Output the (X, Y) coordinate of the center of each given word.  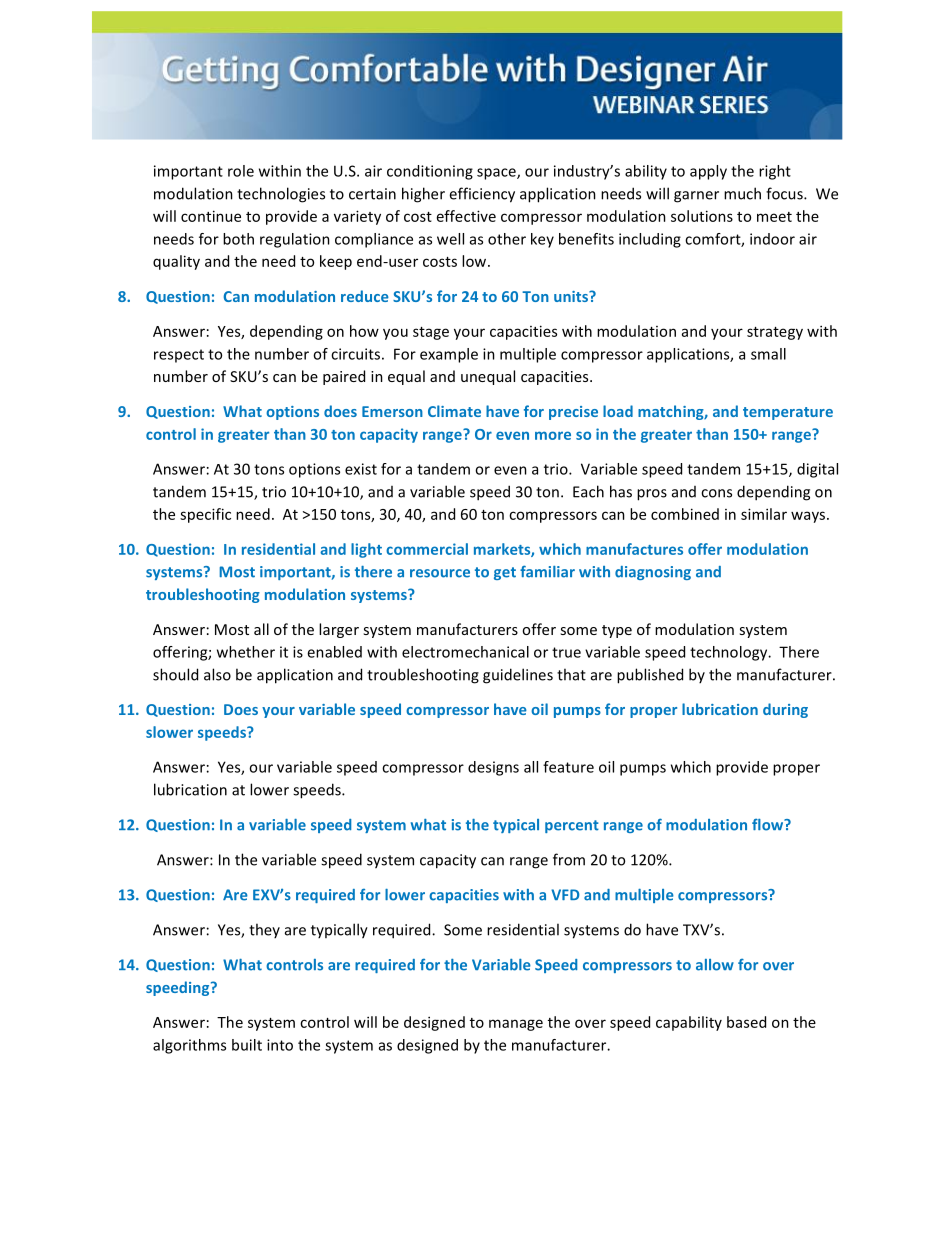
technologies (281, 195)
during (785, 710)
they (264, 930)
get (505, 573)
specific (205, 515)
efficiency (482, 195)
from (569, 859)
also (217, 674)
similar (764, 514)
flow (769, 825)
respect (179, 356)
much (742, 193)
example (449, 355)
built (247, 1045)
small (768, 354)
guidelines (518, 676)
